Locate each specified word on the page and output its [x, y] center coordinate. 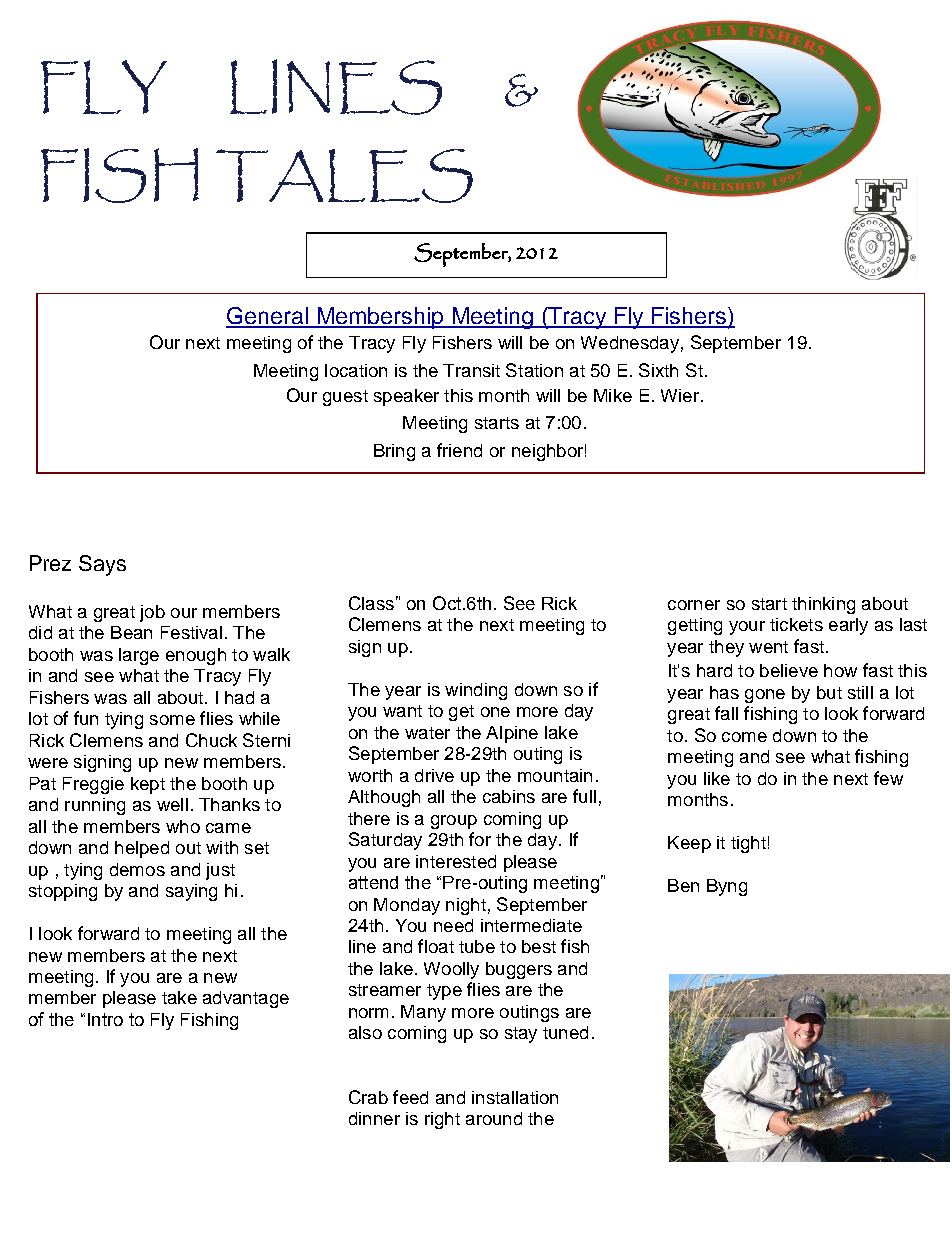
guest [345, 398]
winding [476, 691]
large [139, 656]
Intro [105, 1019]
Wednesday [630, 344]
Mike [613, 395]
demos [137, 869]
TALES [344, 176]
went [768, 647]
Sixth [658, 370]
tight [748, 844]
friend [459, 450]
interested [456, 861]
